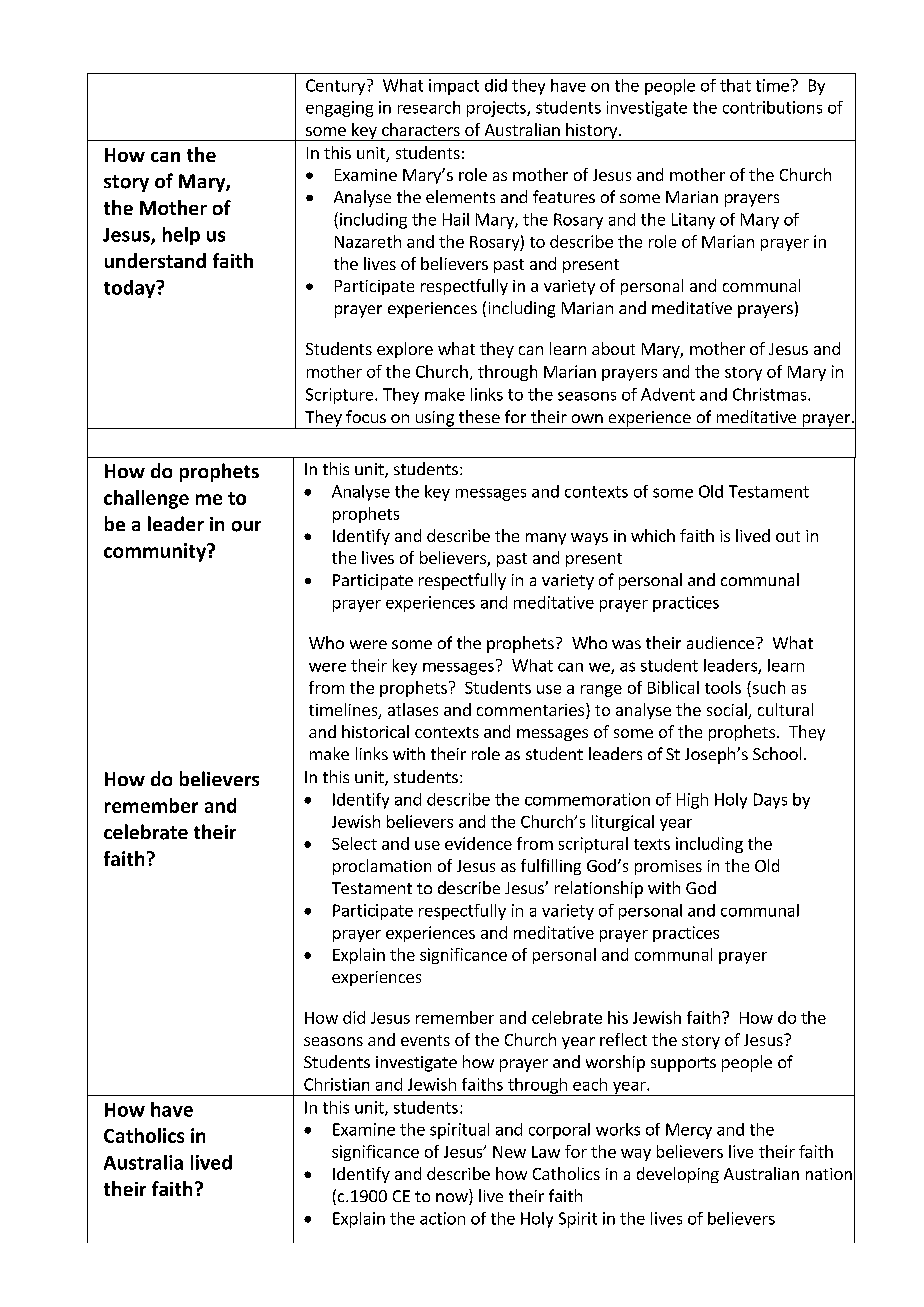 The image size is (924, 1307). I want to click on our, so click(246, 526).
